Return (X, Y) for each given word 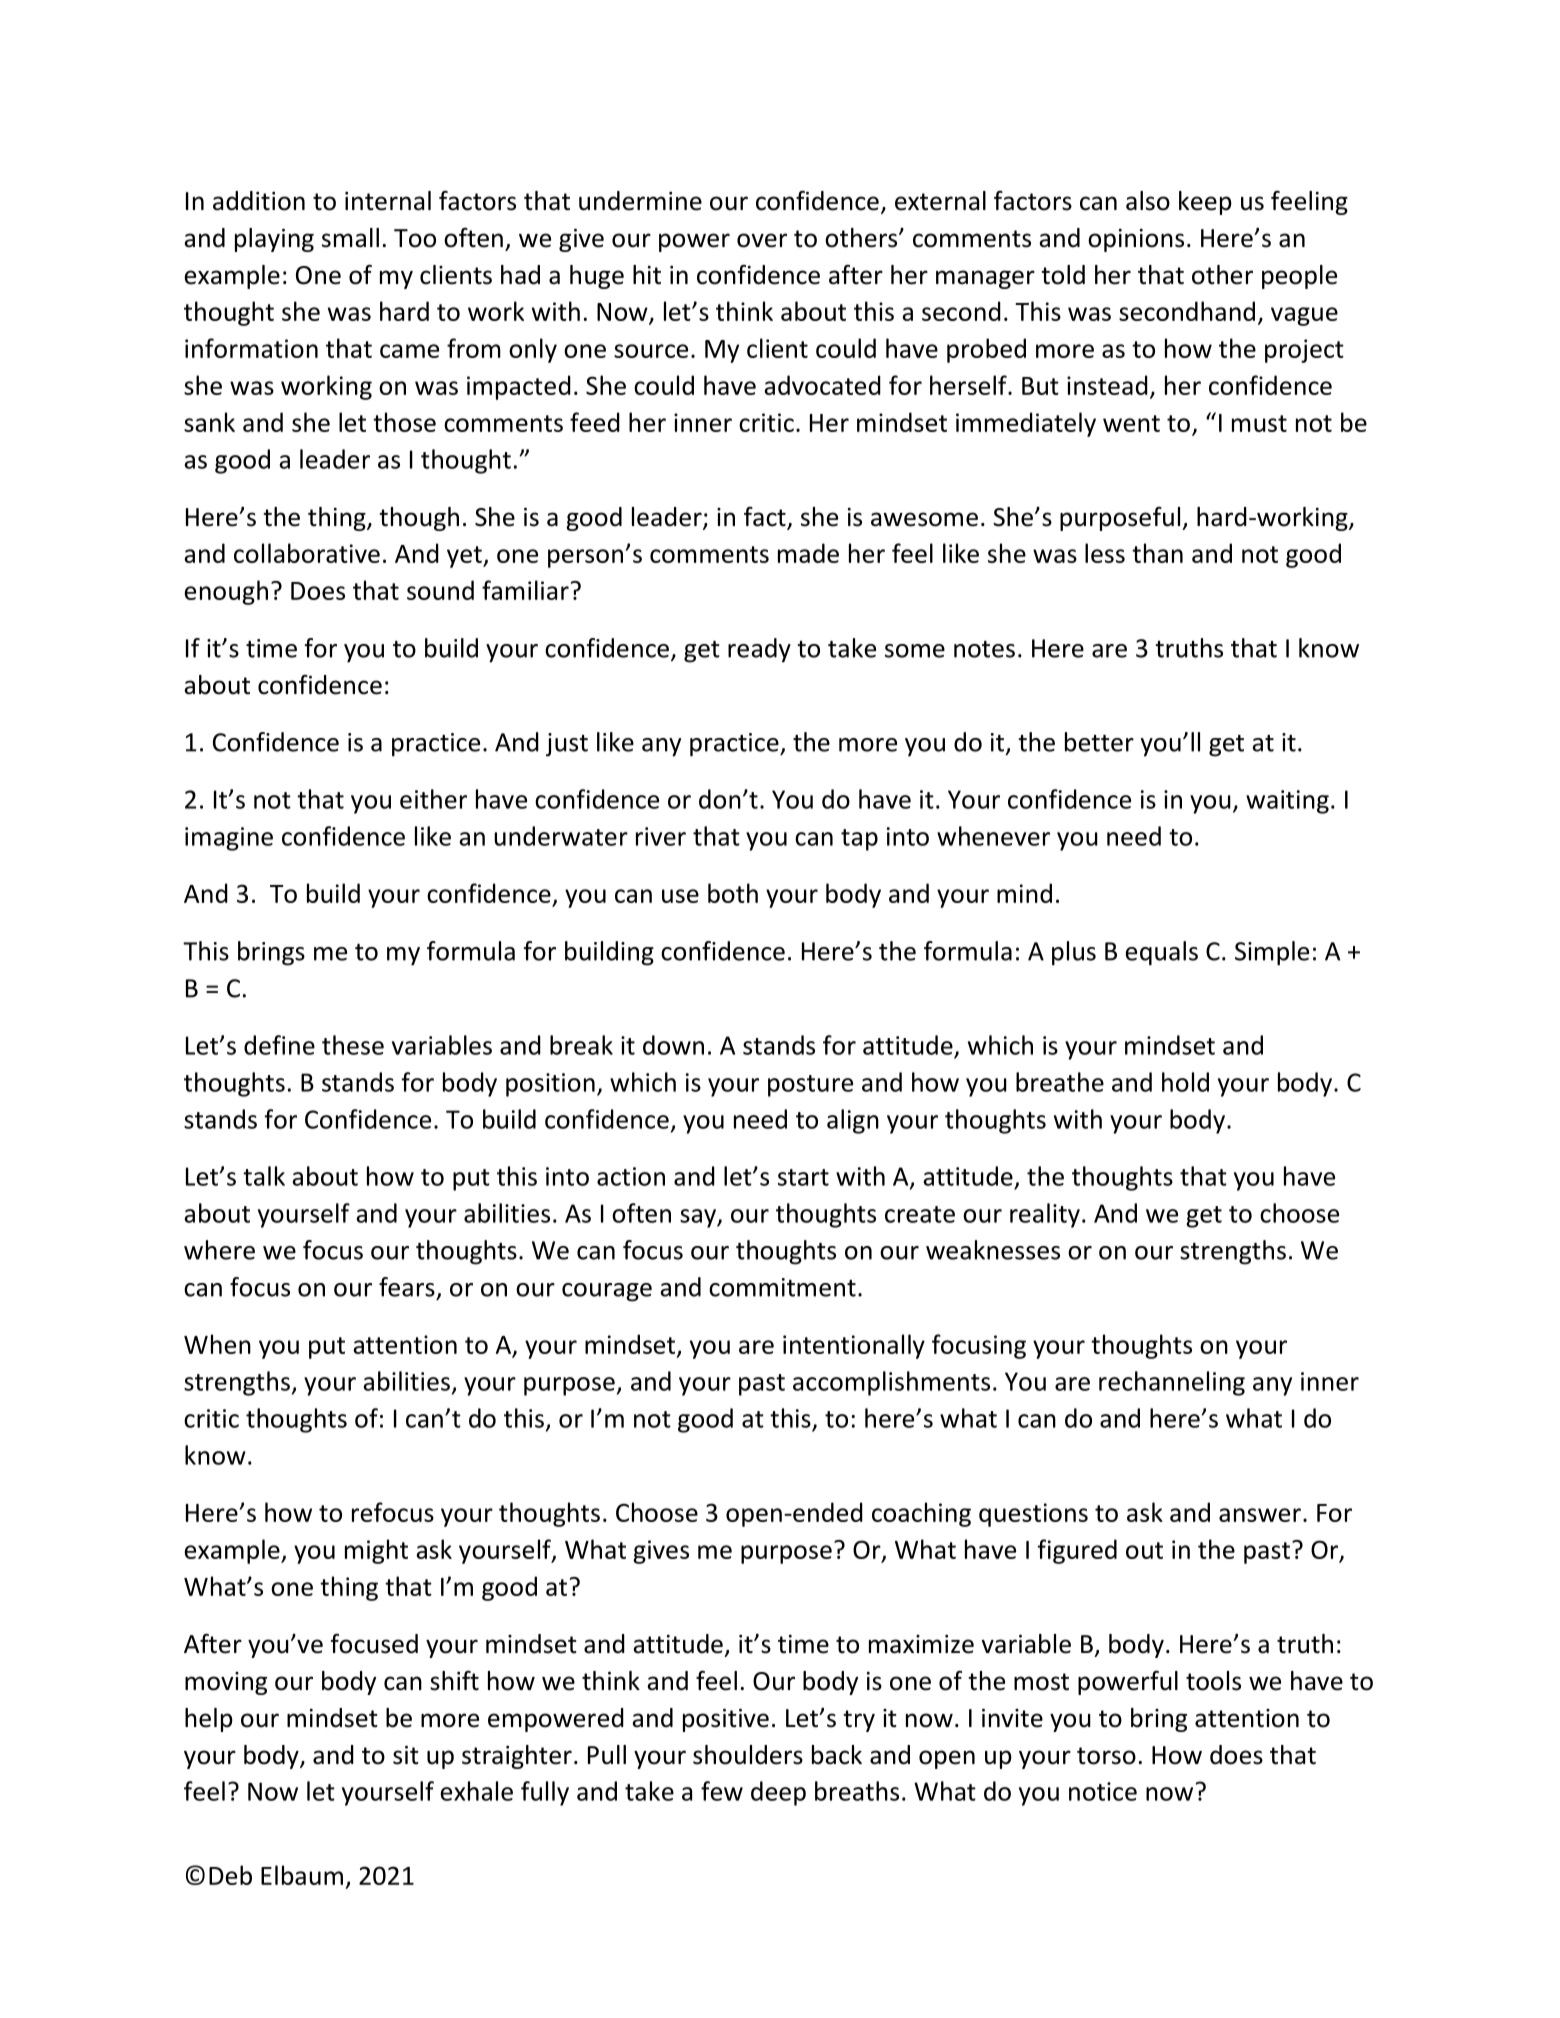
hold (1185, 1082)
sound (440, 590)
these (353, 1045)
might (376, 1551)
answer (1260, 1515)
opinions (1136, 240)
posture (810, 1086)
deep (778, 1793)
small (350, 238)
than (1157, 553)
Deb (230, 1875)
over (762, 240)
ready (759, 650)
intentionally (854, 1346)
